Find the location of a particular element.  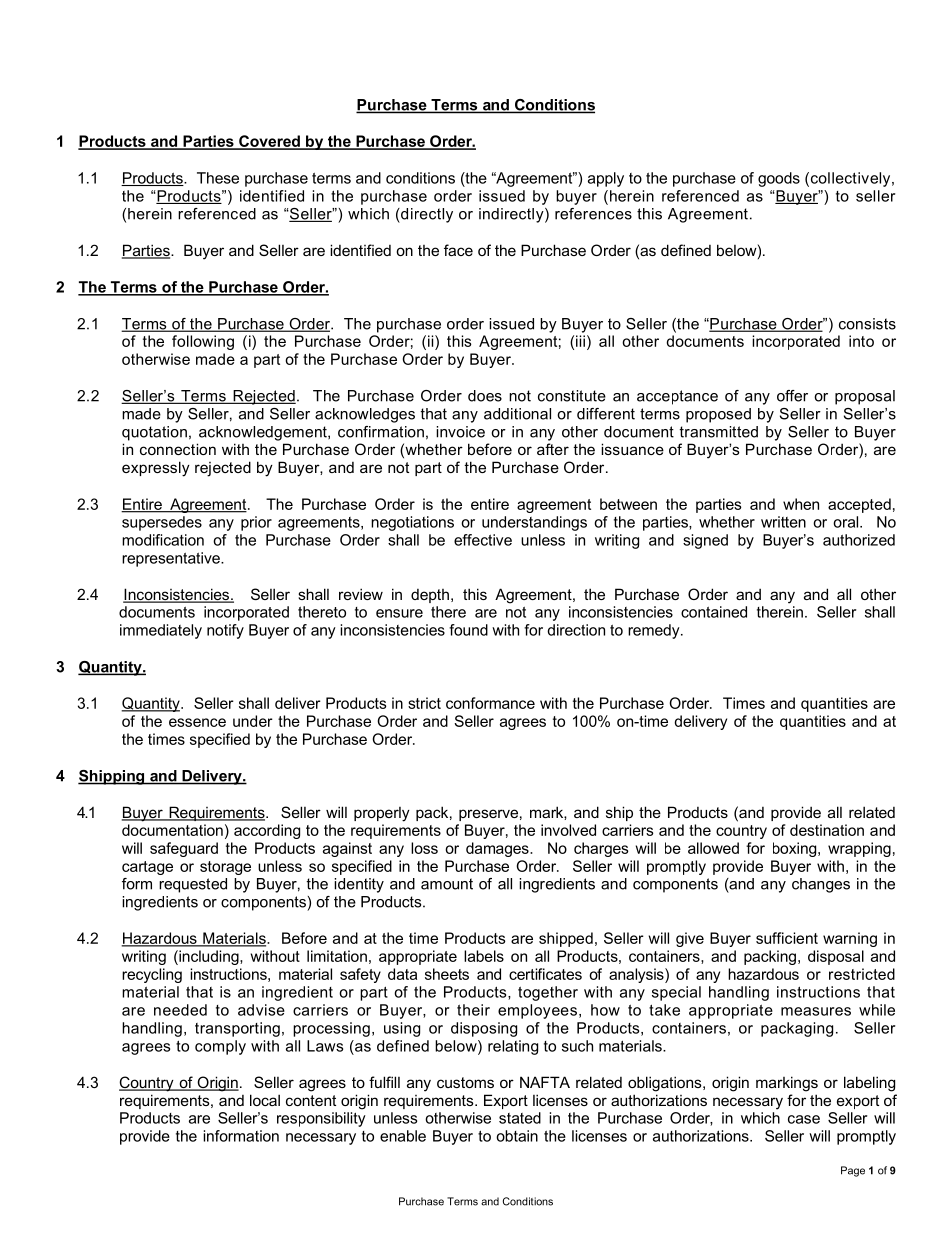

case is located at coordinates (804, 1119).
